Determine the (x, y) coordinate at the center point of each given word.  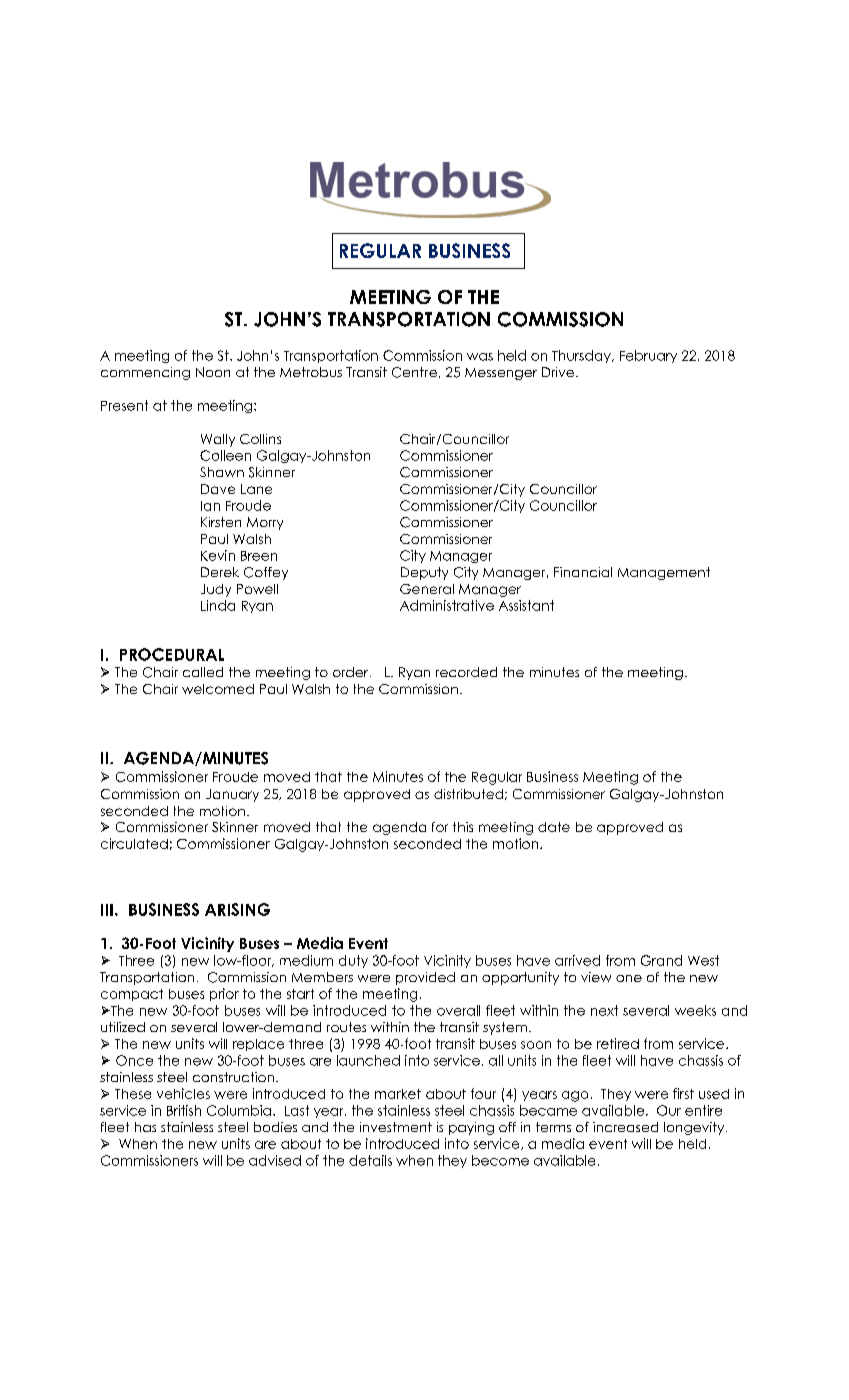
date (554, 827)
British (184, 1110)
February (648, 356)
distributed (468, 794)
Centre (414, 372)
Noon (213, 372)
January (232, 795)
